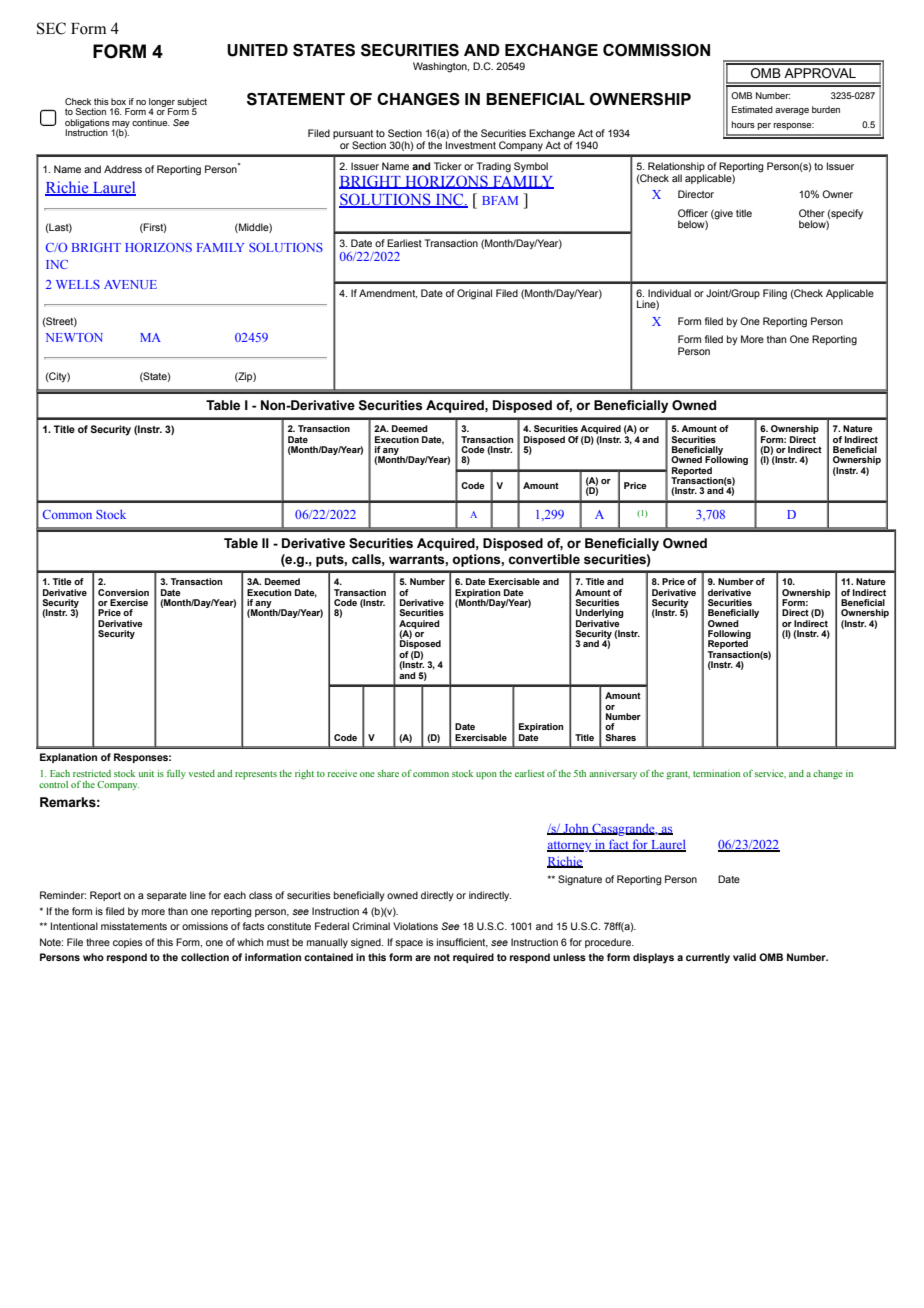  I want to click on Filing, so click(775, 294).
